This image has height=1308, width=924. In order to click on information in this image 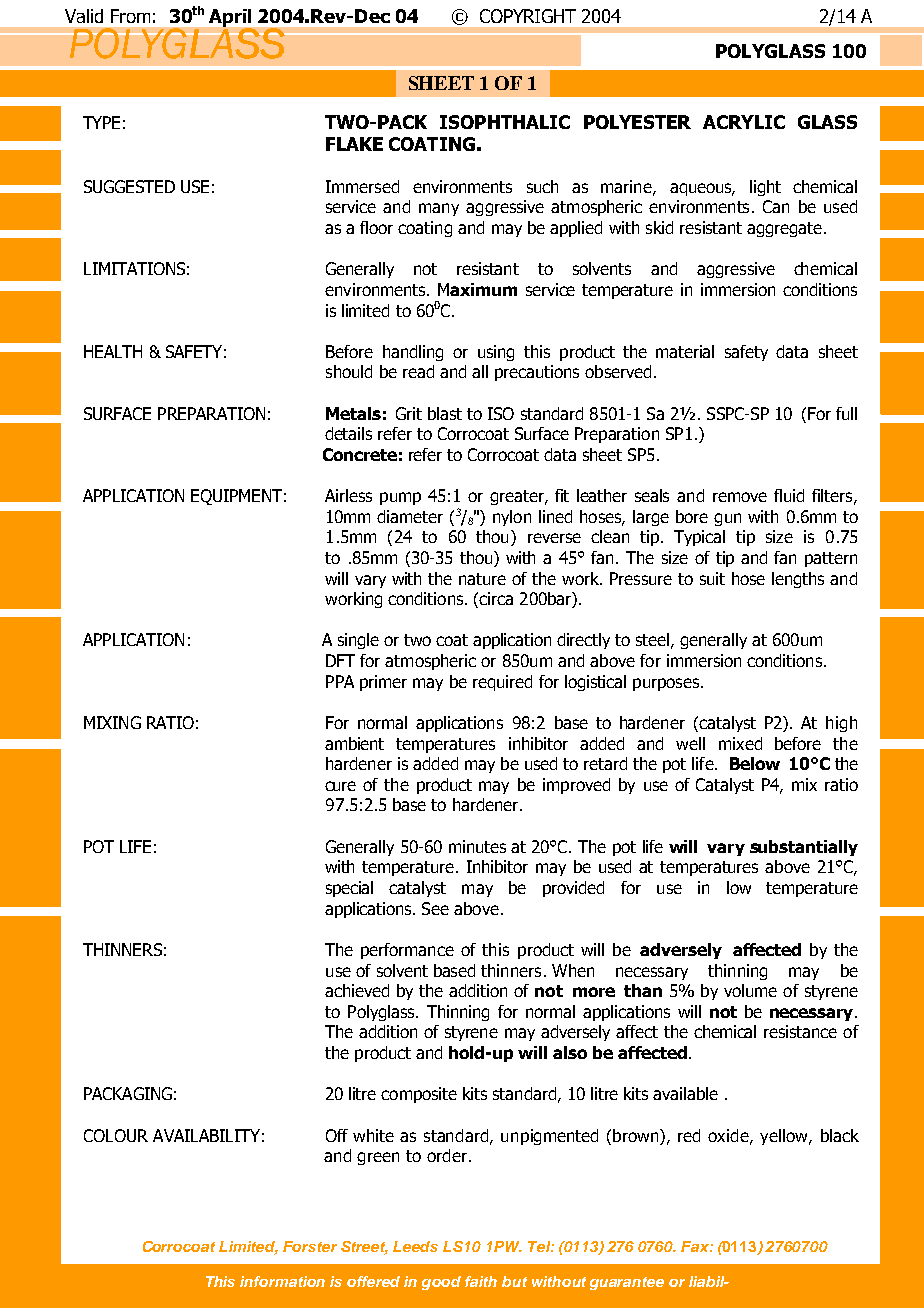, I will do `click(282, 1281)`.
